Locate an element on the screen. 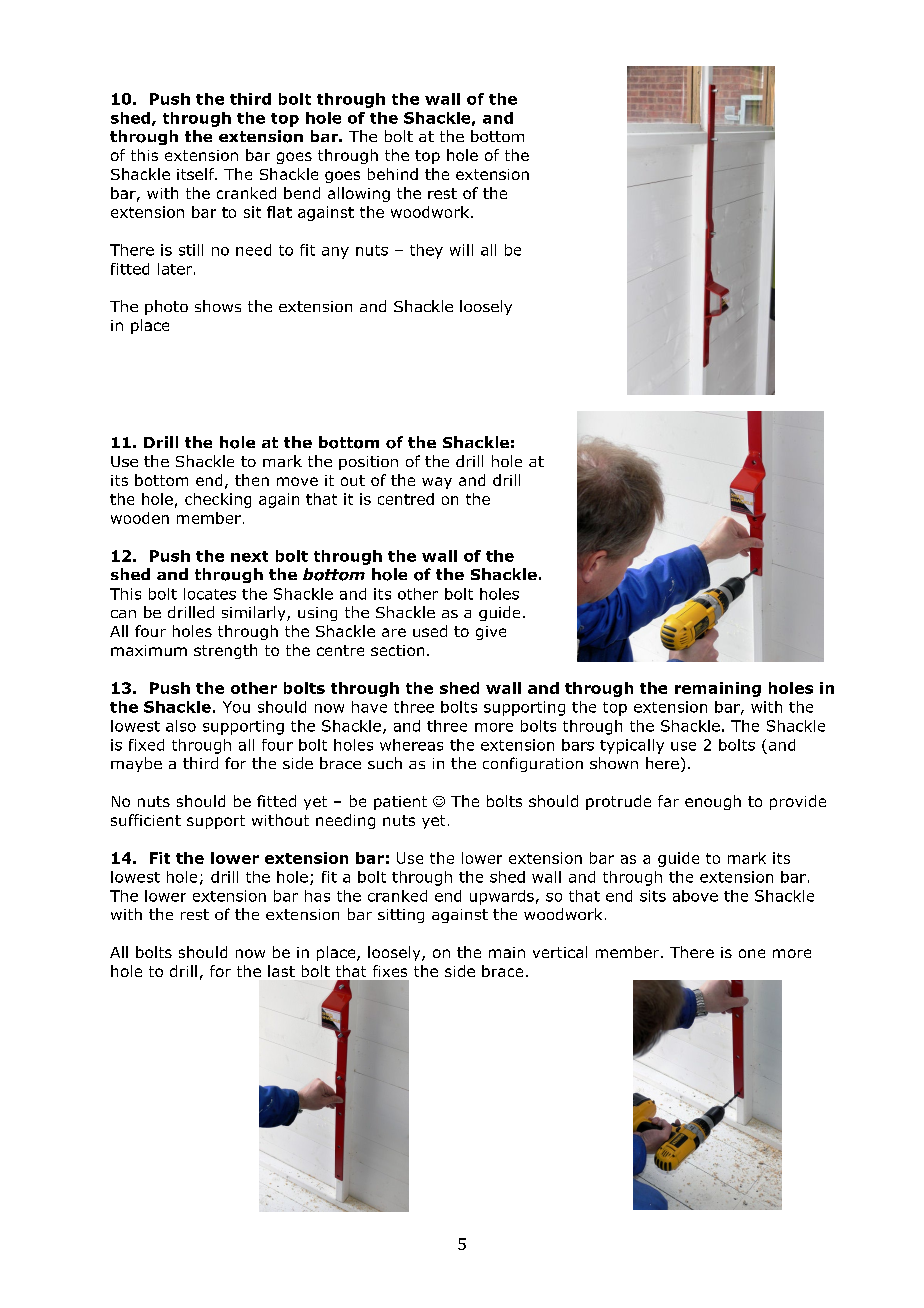  itself is located at coordinates (197, 174).
